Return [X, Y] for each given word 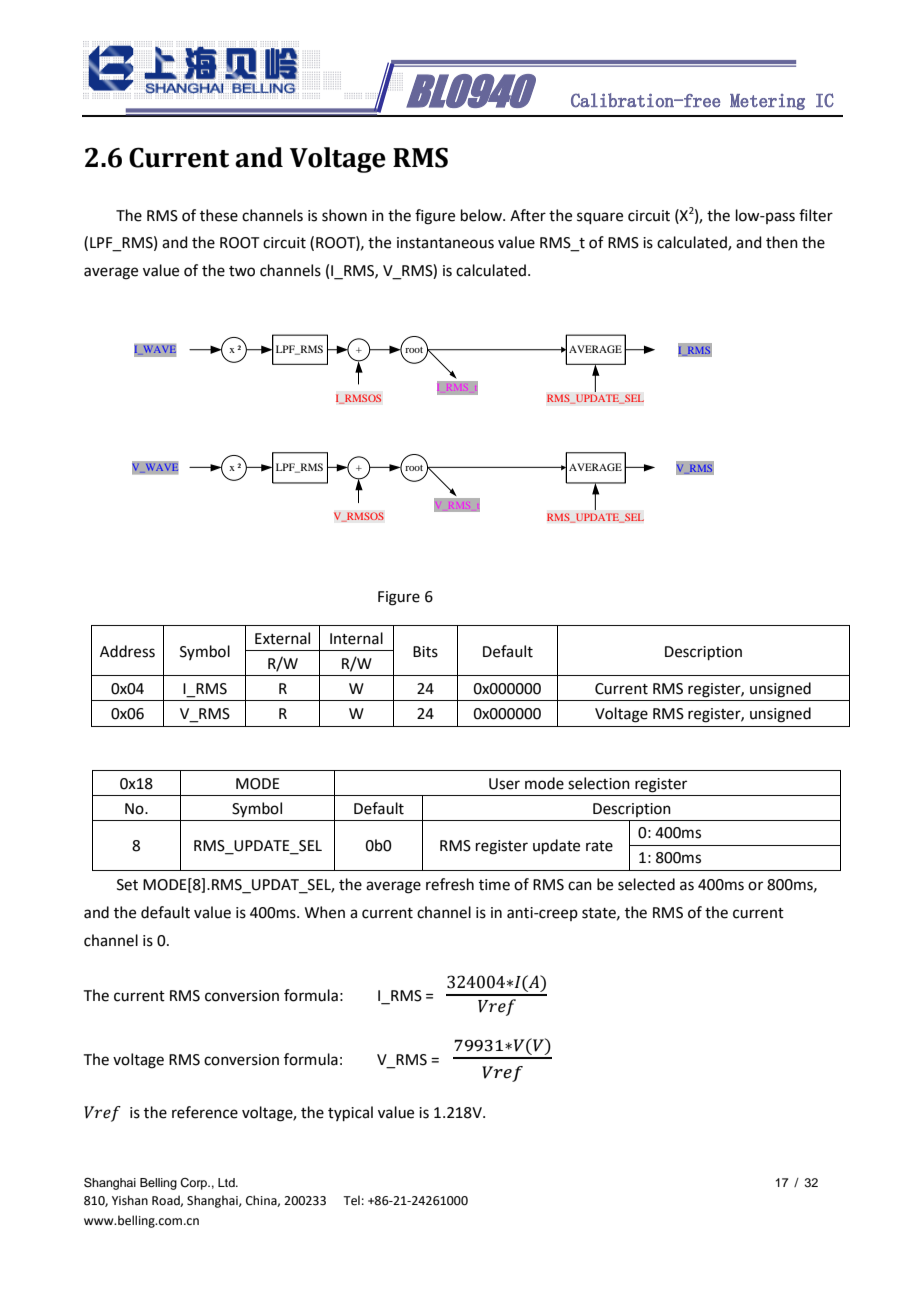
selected [646, 884]
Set [127, 885]
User [504, 784]
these [219, 215]
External [282, 638]
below [482, 215]
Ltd [227, 1182]
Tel [351, 1200]
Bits [425, 652]
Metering [767, 102]
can [580, 886]
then [782, 242]
